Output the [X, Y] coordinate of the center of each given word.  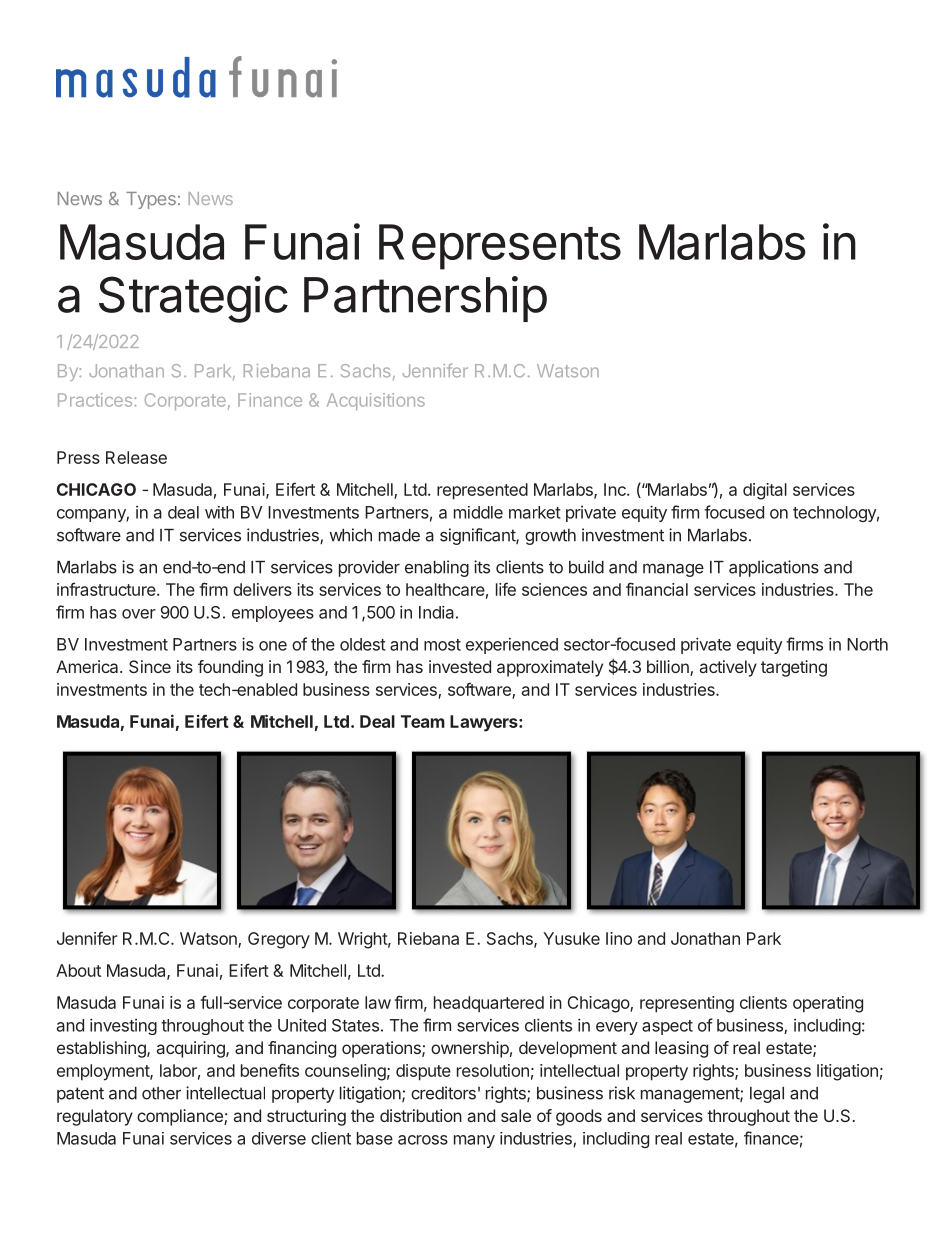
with [219, 512]
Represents [500, 247]
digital [765, 491]
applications [774, 568]
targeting [794, 668]
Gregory [279, 940]
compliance [181, 1117]
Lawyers [485, 723]
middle [478, 512]
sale [516, 1115]
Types [151, 200]
